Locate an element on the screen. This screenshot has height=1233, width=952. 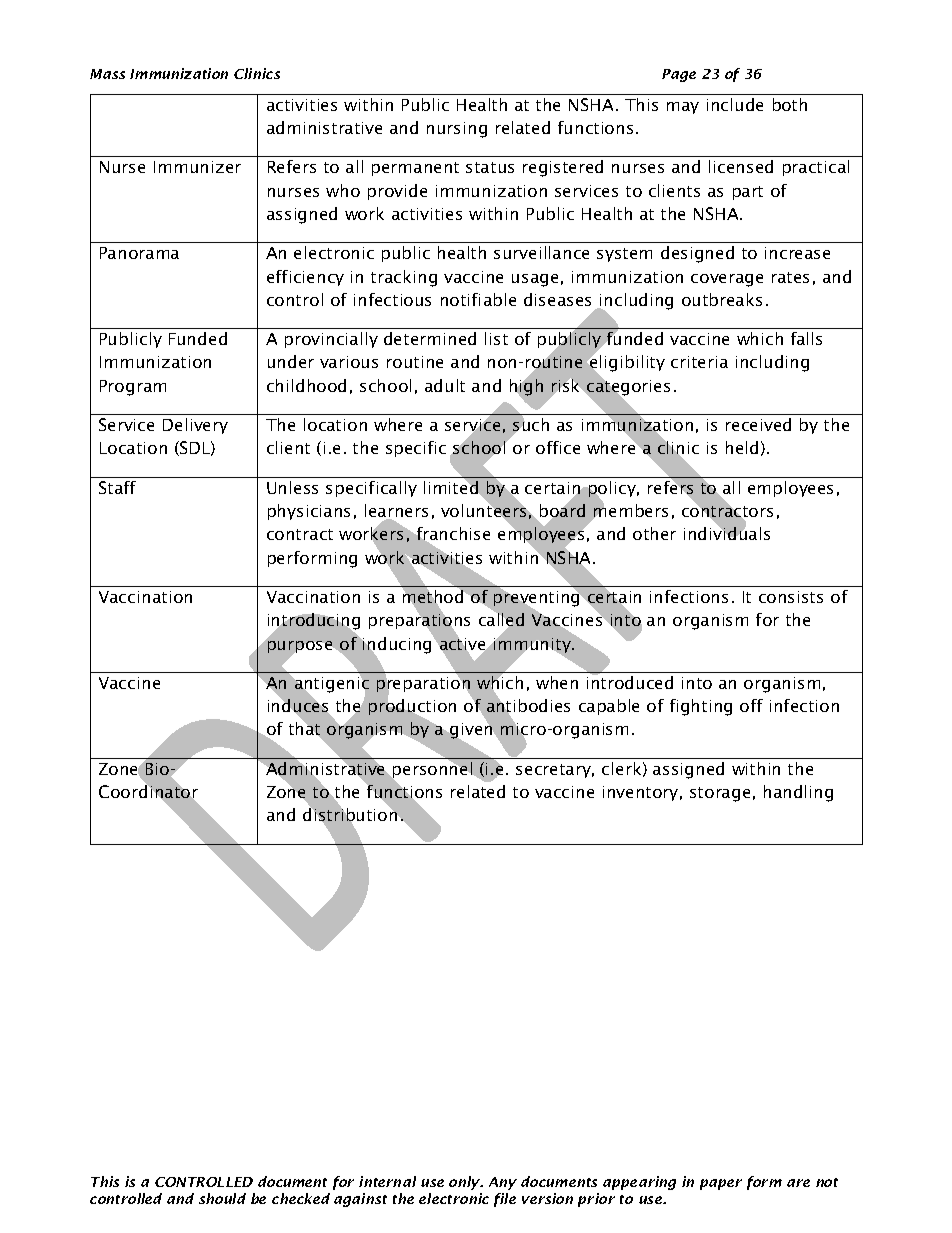
only is located at coordinates (466, 1183).
